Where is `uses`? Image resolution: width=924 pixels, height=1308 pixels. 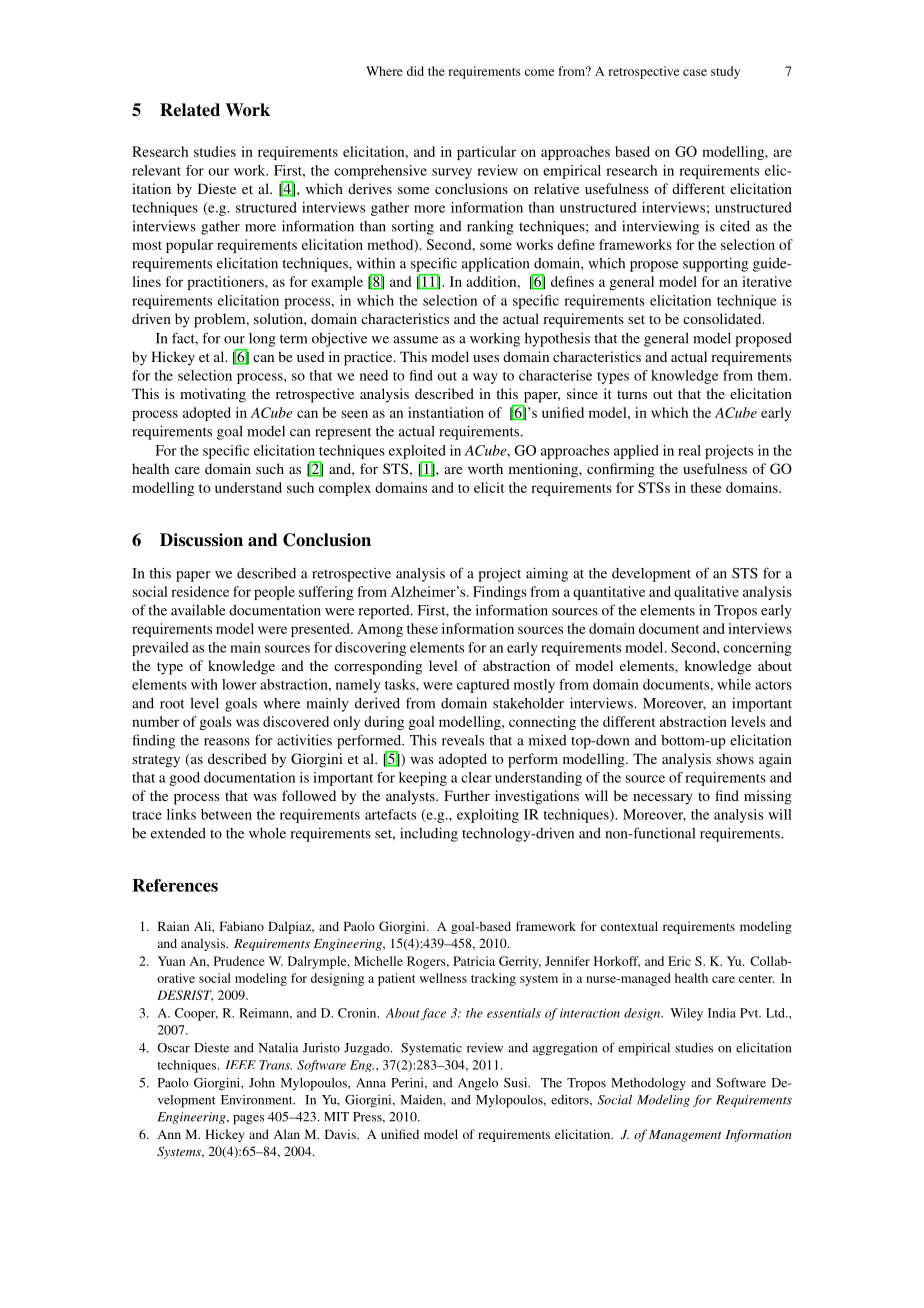
uses is located at coordinates (486, 358).
